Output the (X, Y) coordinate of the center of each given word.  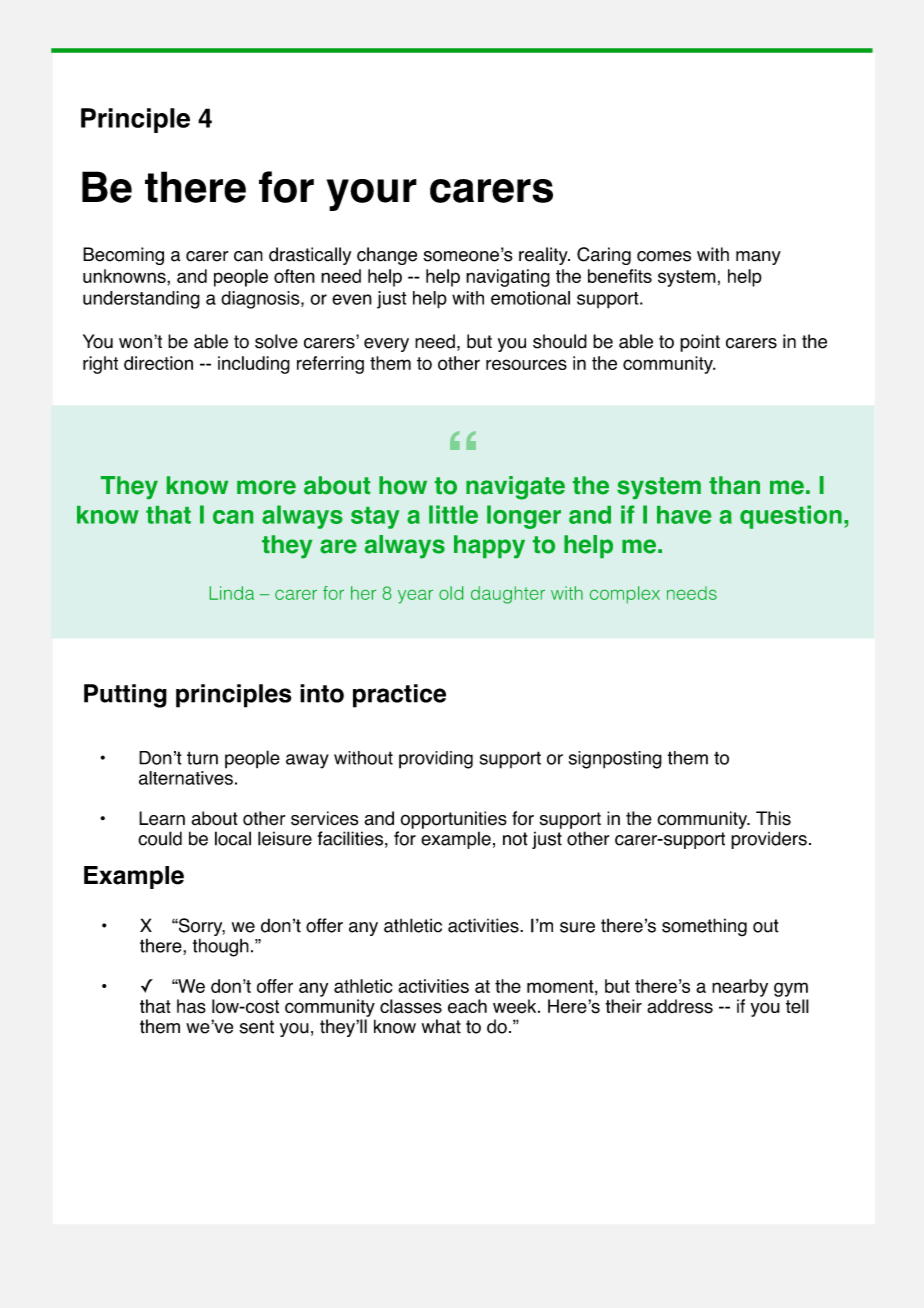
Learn (162, 818)
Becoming (123, 256)
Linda (232, 593)
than (734, 485)
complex (625, 595)
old (451, 593)
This (773, 818)
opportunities (454, 820)
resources (526, 364)
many (758, 258)
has (191, 1006)
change (387, 256)
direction (158, 363)
